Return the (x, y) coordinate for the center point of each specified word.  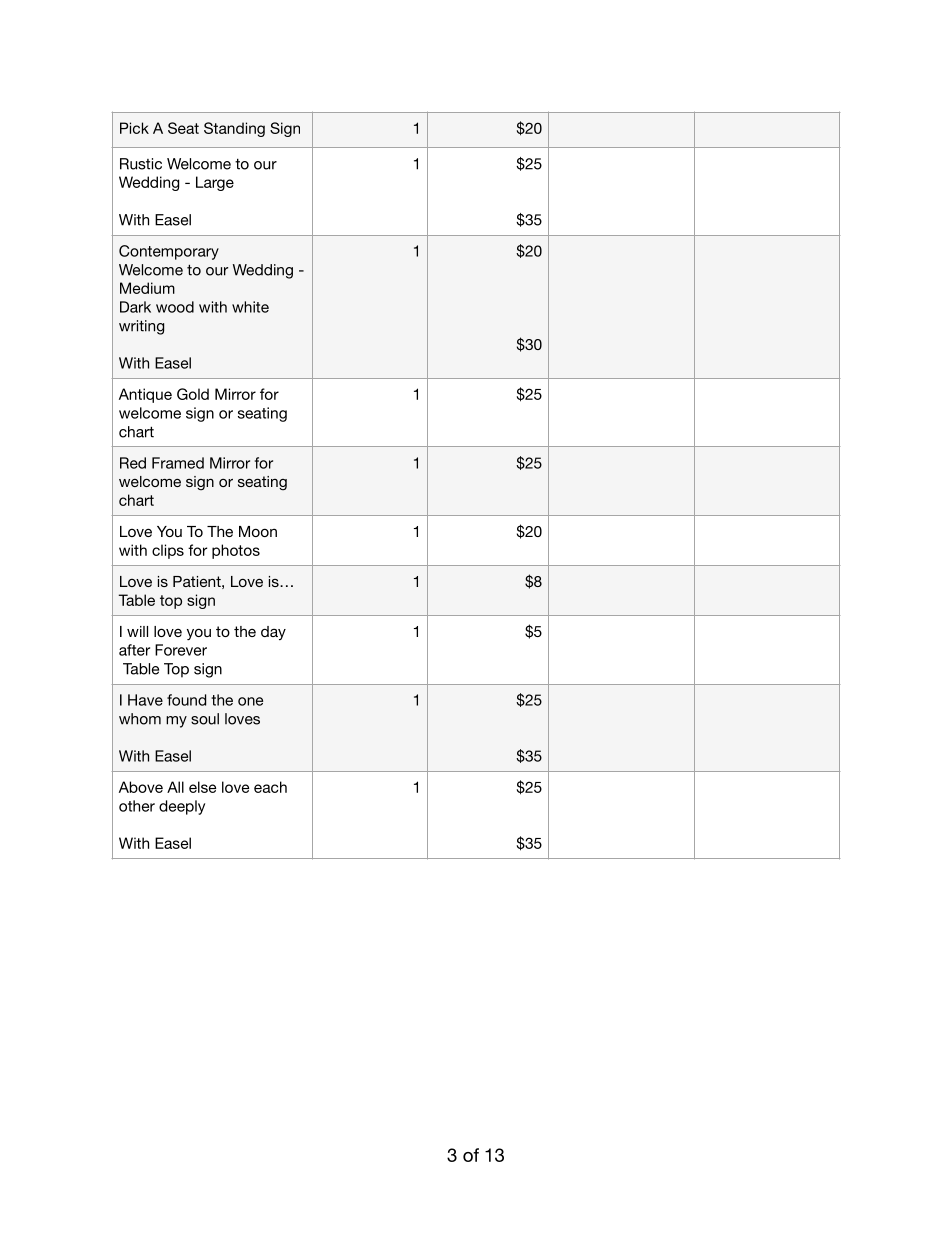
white (250, 307)
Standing (234, 129)
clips (168, 551)
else (202, 787)
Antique (145, 395)
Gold (193, 394)
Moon (258, 531)
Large (215, 183)
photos (236, 551)
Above (141, 787)
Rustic (141, 164)
